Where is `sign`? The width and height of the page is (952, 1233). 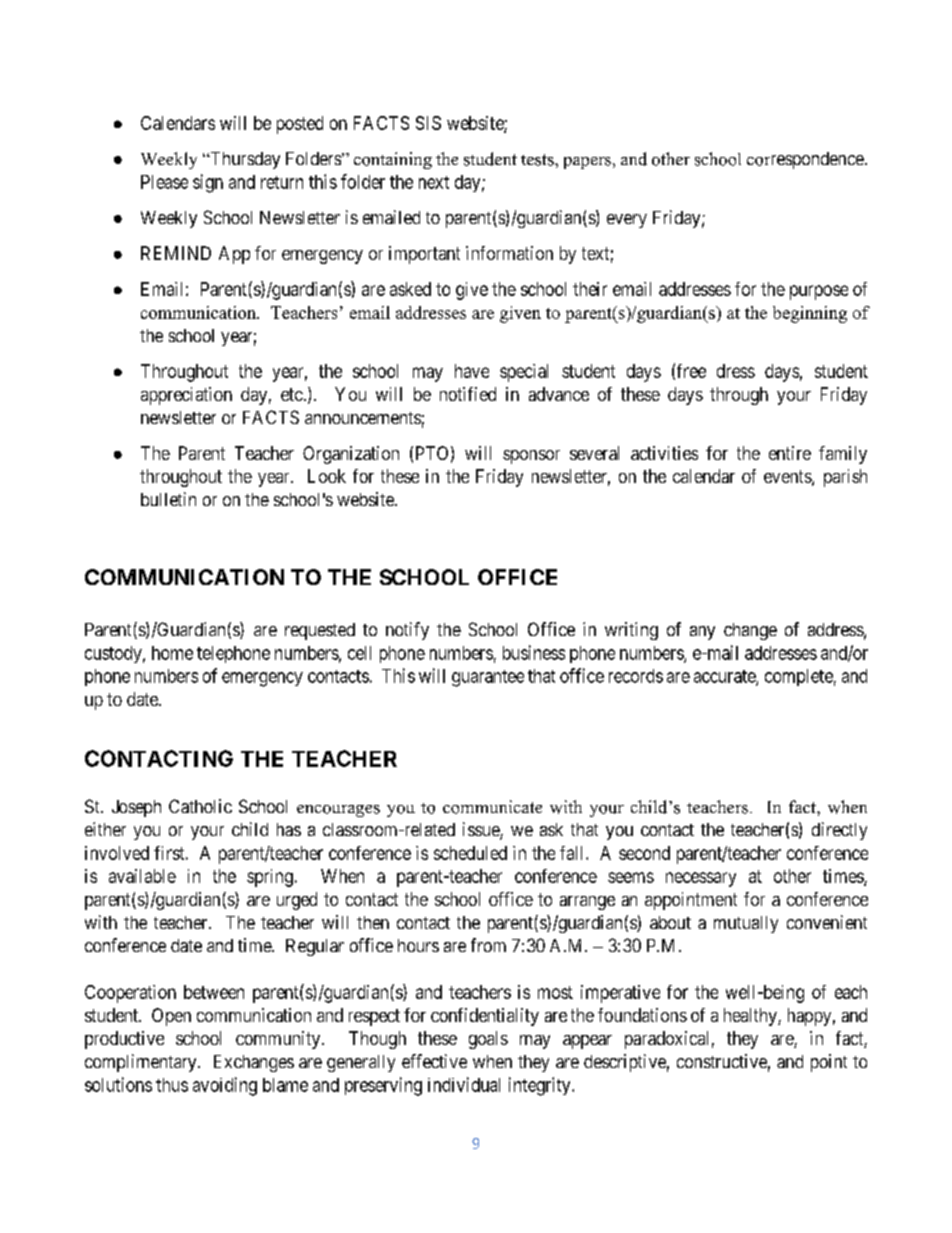 sign is located at coordinates (208, 183).
